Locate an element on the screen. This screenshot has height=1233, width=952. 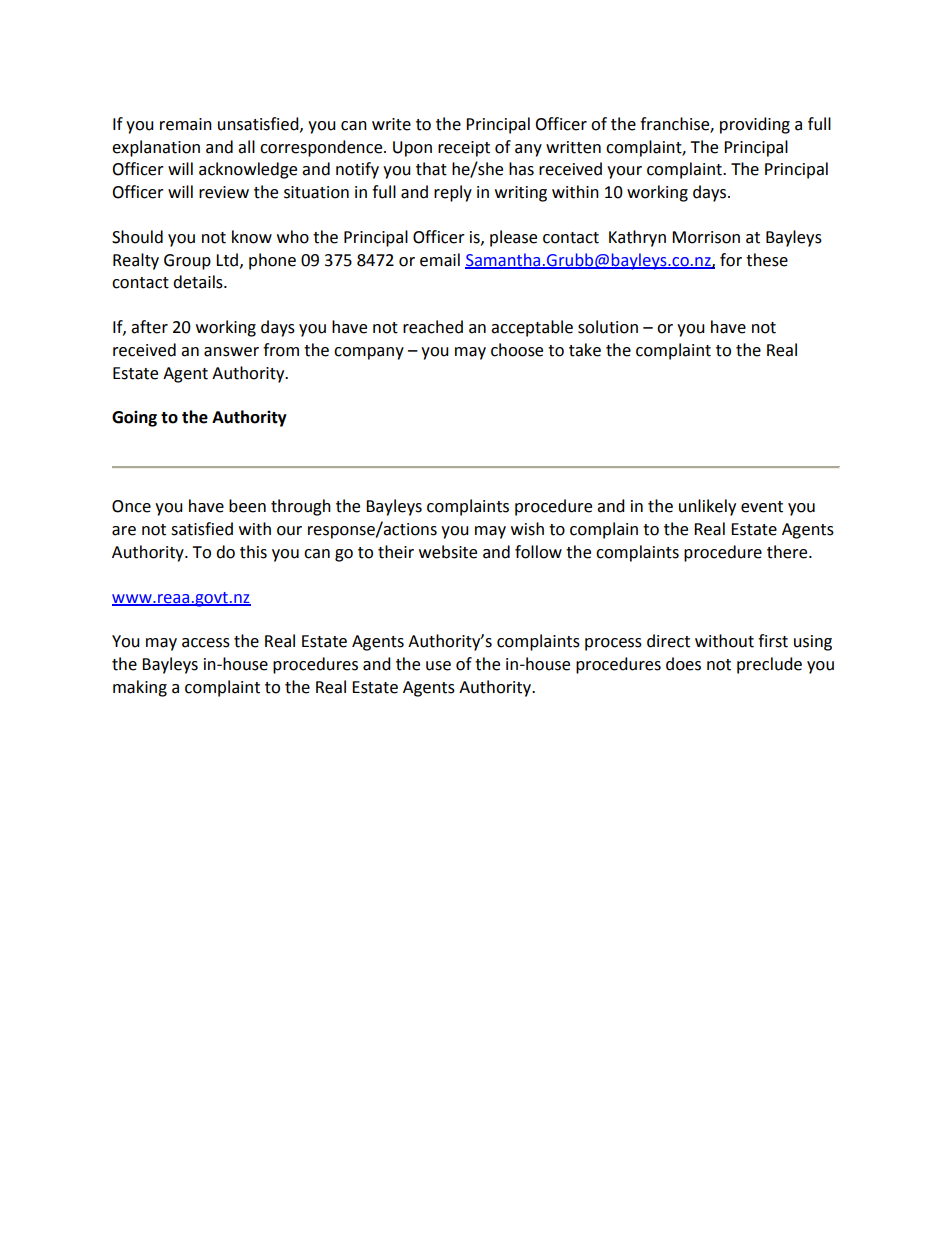
wish is located at coordinates (527, 529).
